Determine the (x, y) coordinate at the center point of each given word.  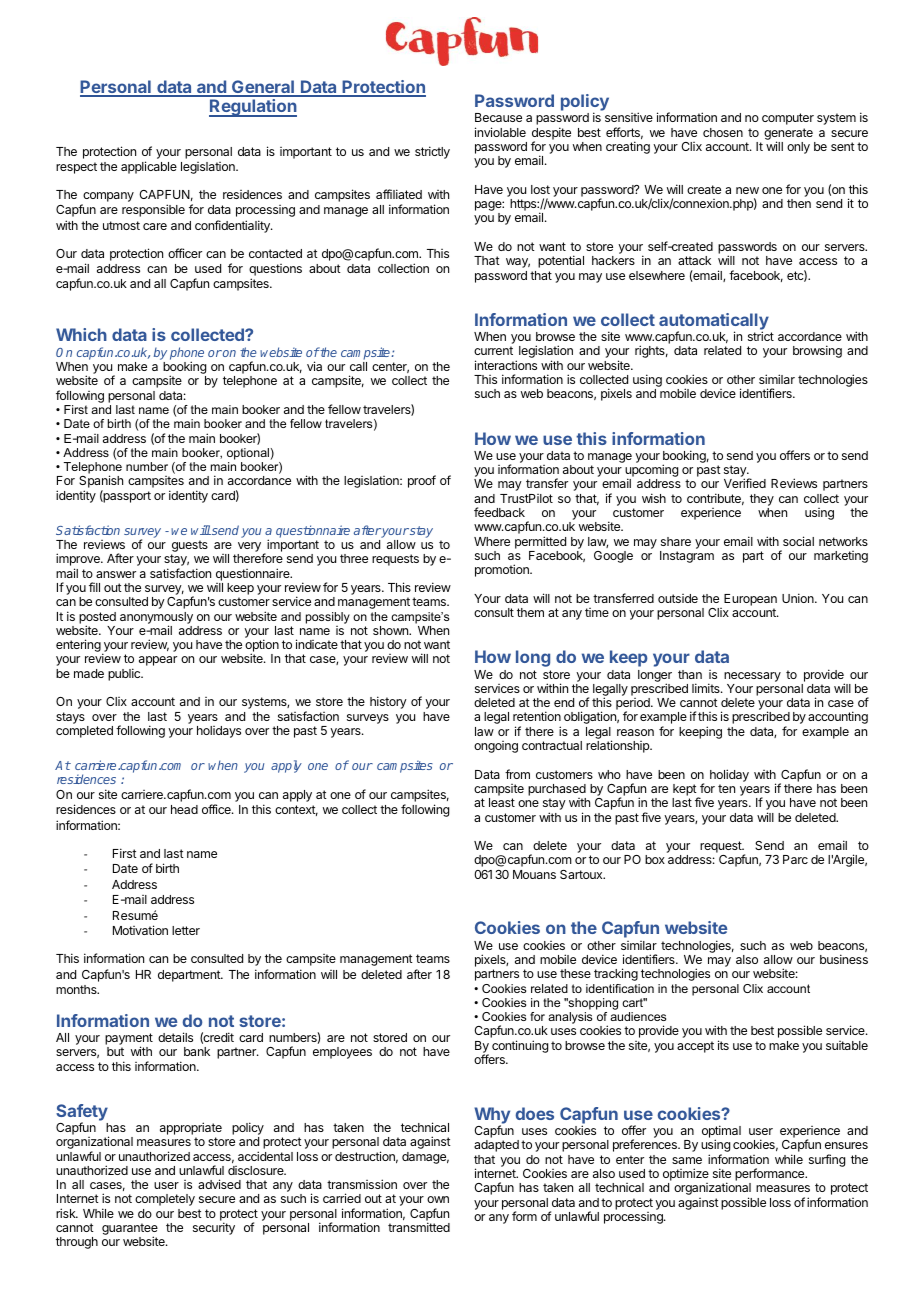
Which (81, 334)
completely (165, 1200)
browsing (817, 351)
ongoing (496, 747)
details (175, 1037)
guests (189, 547)
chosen (723, 132)
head (184, 809)
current (493, 350)
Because (498, 117)
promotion (503, 570)
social (798, 541)
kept (685, 791)
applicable (149, 167)
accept (695, 1047)
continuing (520, 1046)
